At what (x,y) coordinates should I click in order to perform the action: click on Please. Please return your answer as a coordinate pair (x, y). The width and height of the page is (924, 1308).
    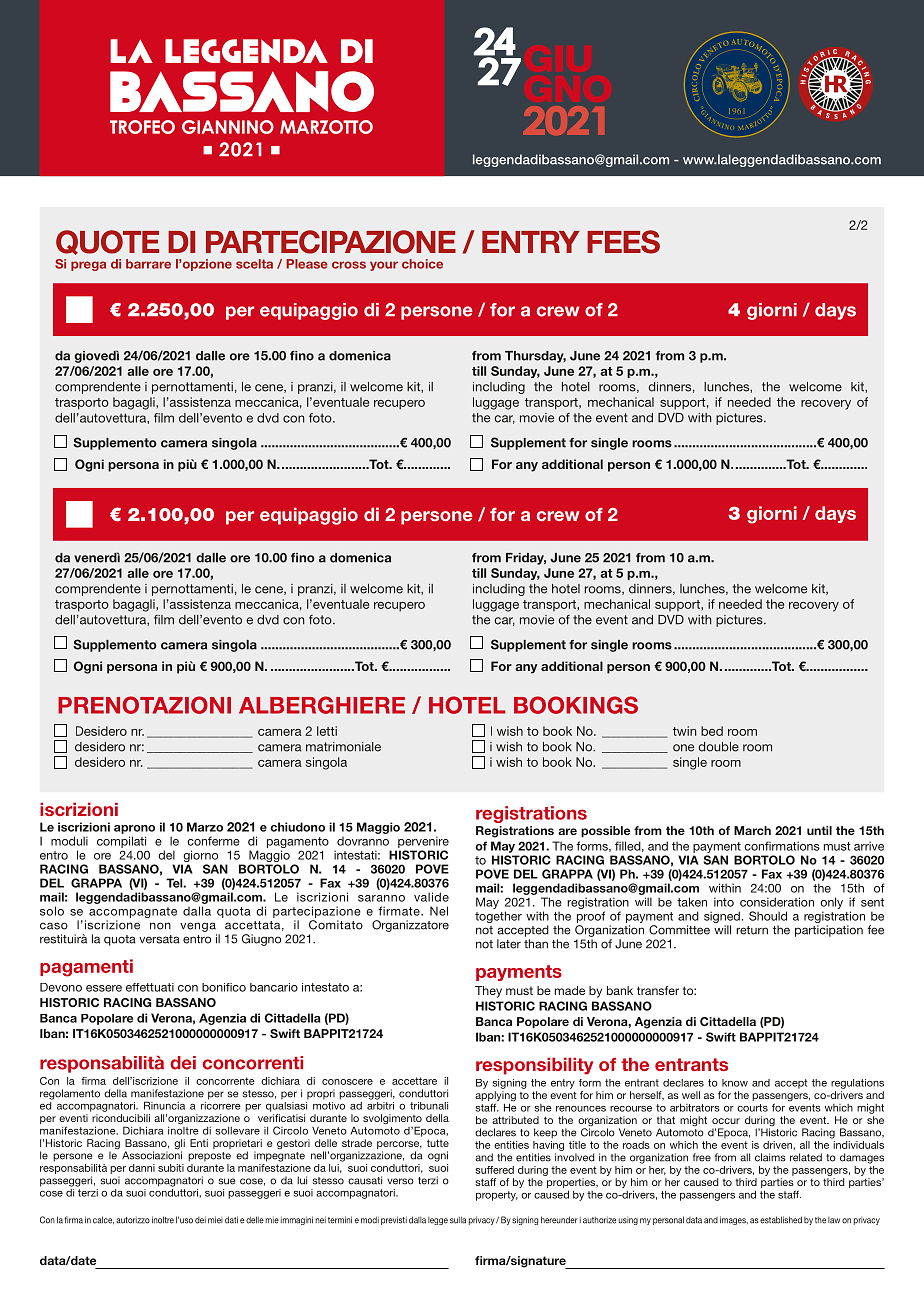
    Looking at the image, I should click on (307, 264).
